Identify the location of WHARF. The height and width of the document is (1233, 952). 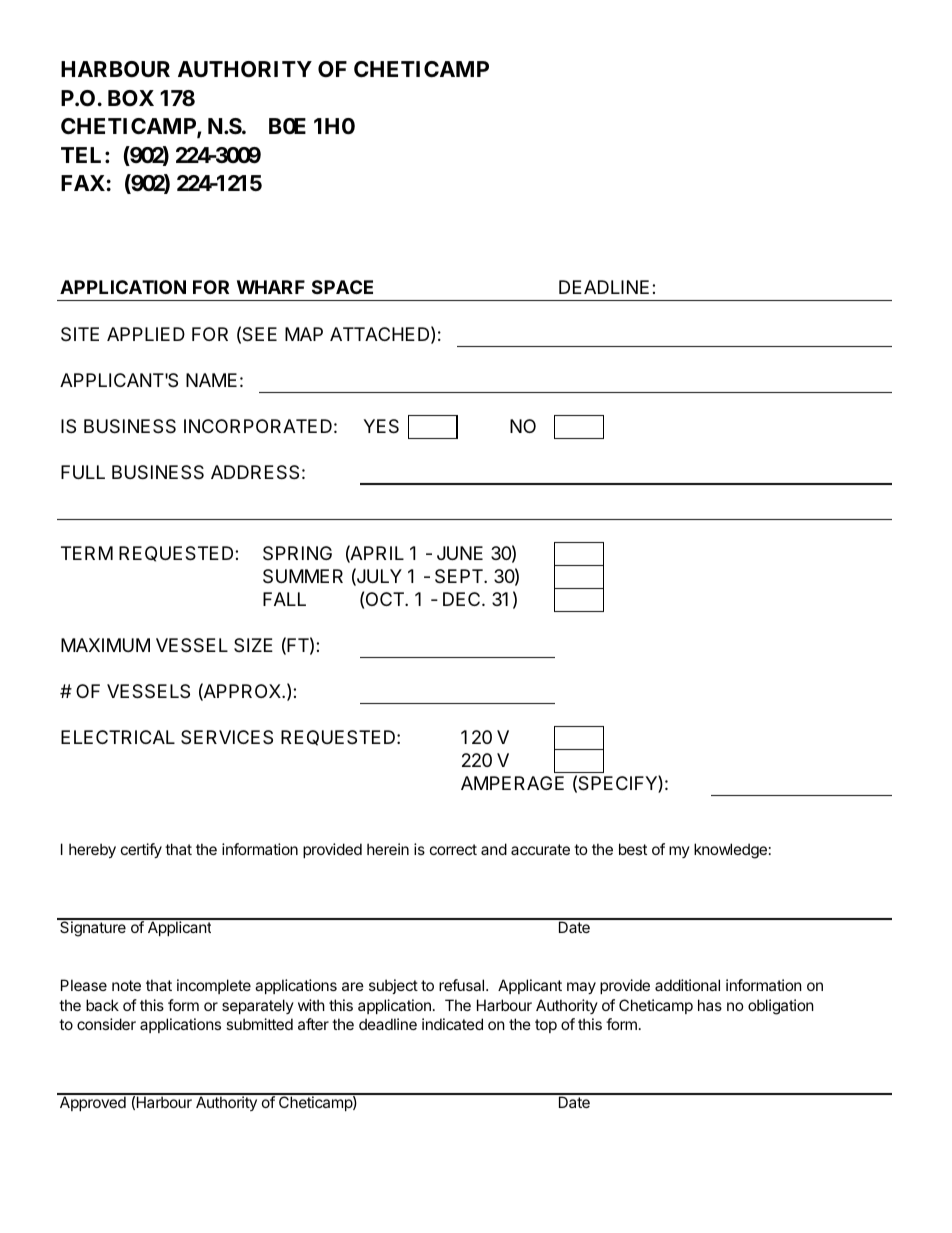
(271, 287).
